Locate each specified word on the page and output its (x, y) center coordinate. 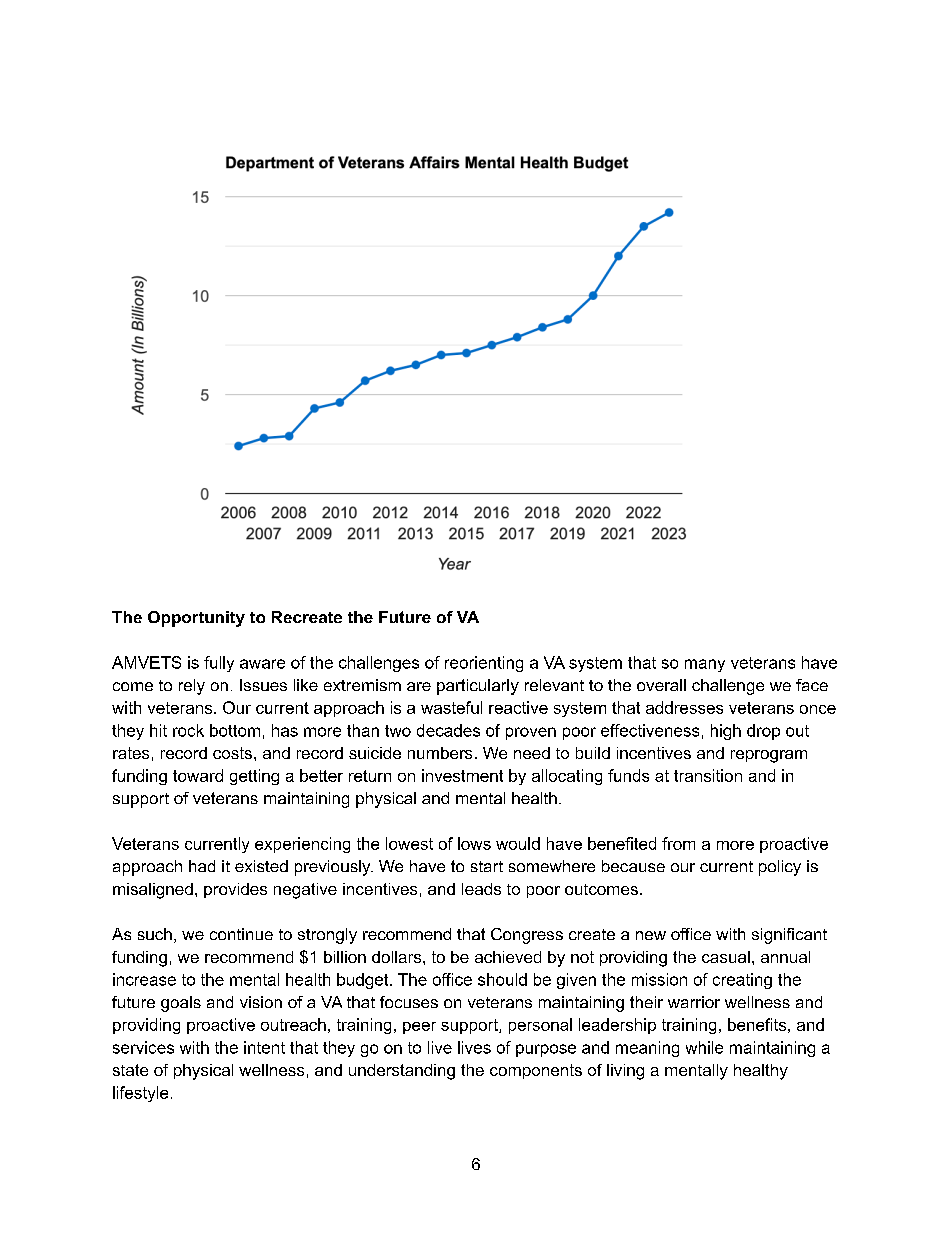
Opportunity (196, 619)
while (704, 1047)
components (536, 1071)
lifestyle (140, 1094)
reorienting (484, 664)
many (705, 665)
